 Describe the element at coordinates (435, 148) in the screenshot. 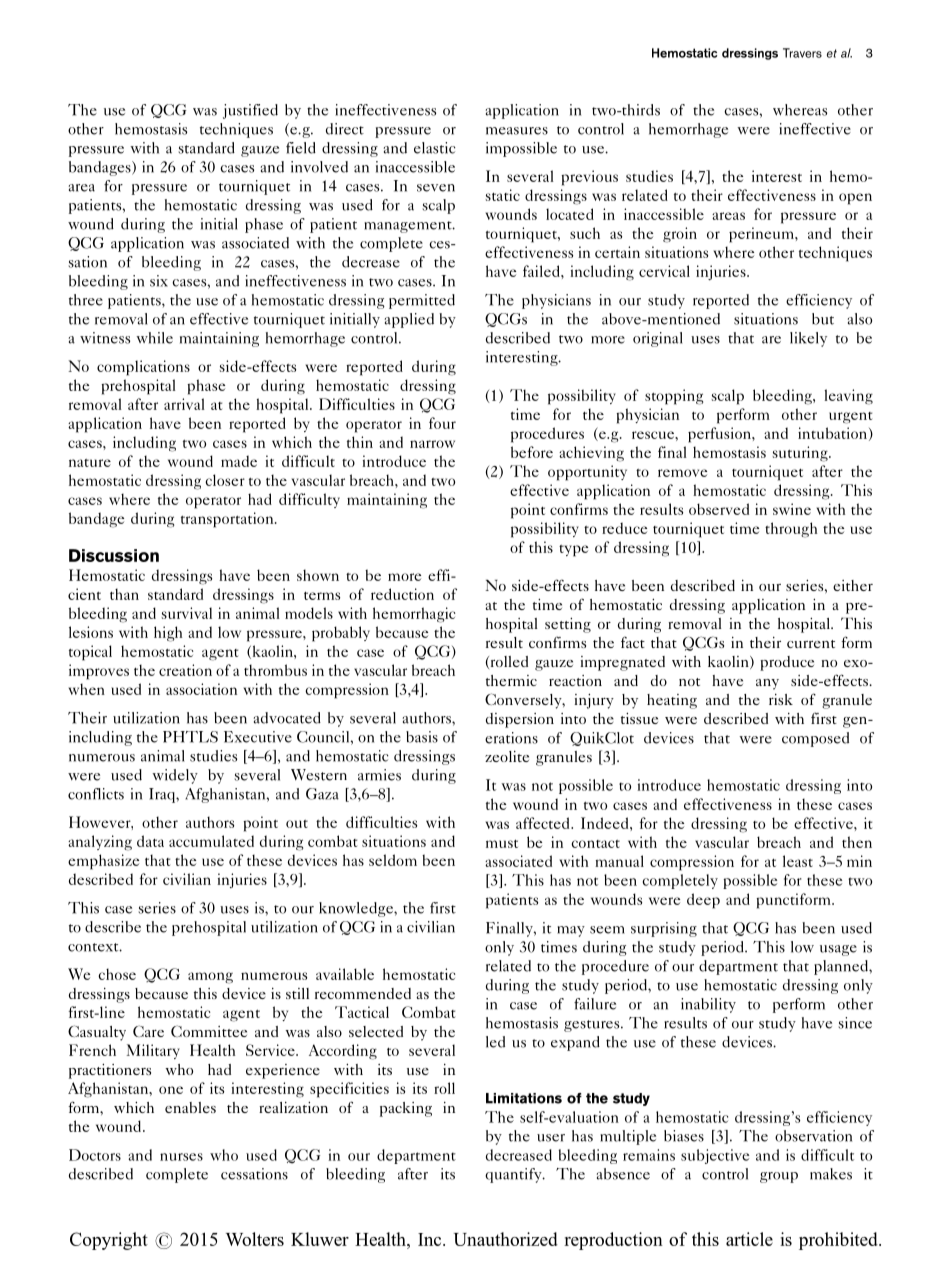

I see `elastic` at that location.
